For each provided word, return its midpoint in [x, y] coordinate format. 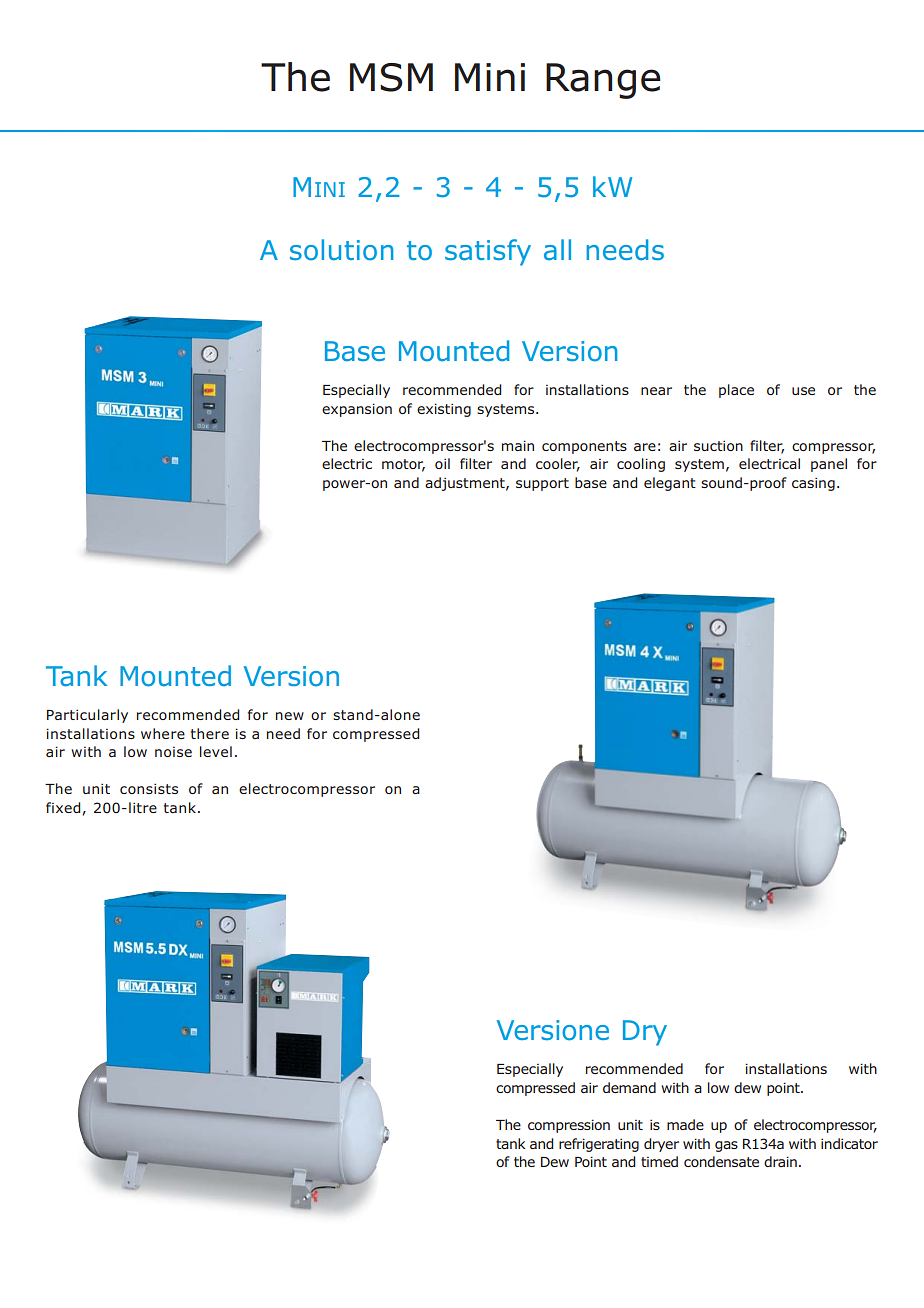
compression [569, 1126]
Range [603, 81]
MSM [391, 77]
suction [718, 446]
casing [813, 484]
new [290, 716]
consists [149, 789]
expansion [357, 410]
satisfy [488, 252]
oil [442, 463]
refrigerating [599, 1145]
